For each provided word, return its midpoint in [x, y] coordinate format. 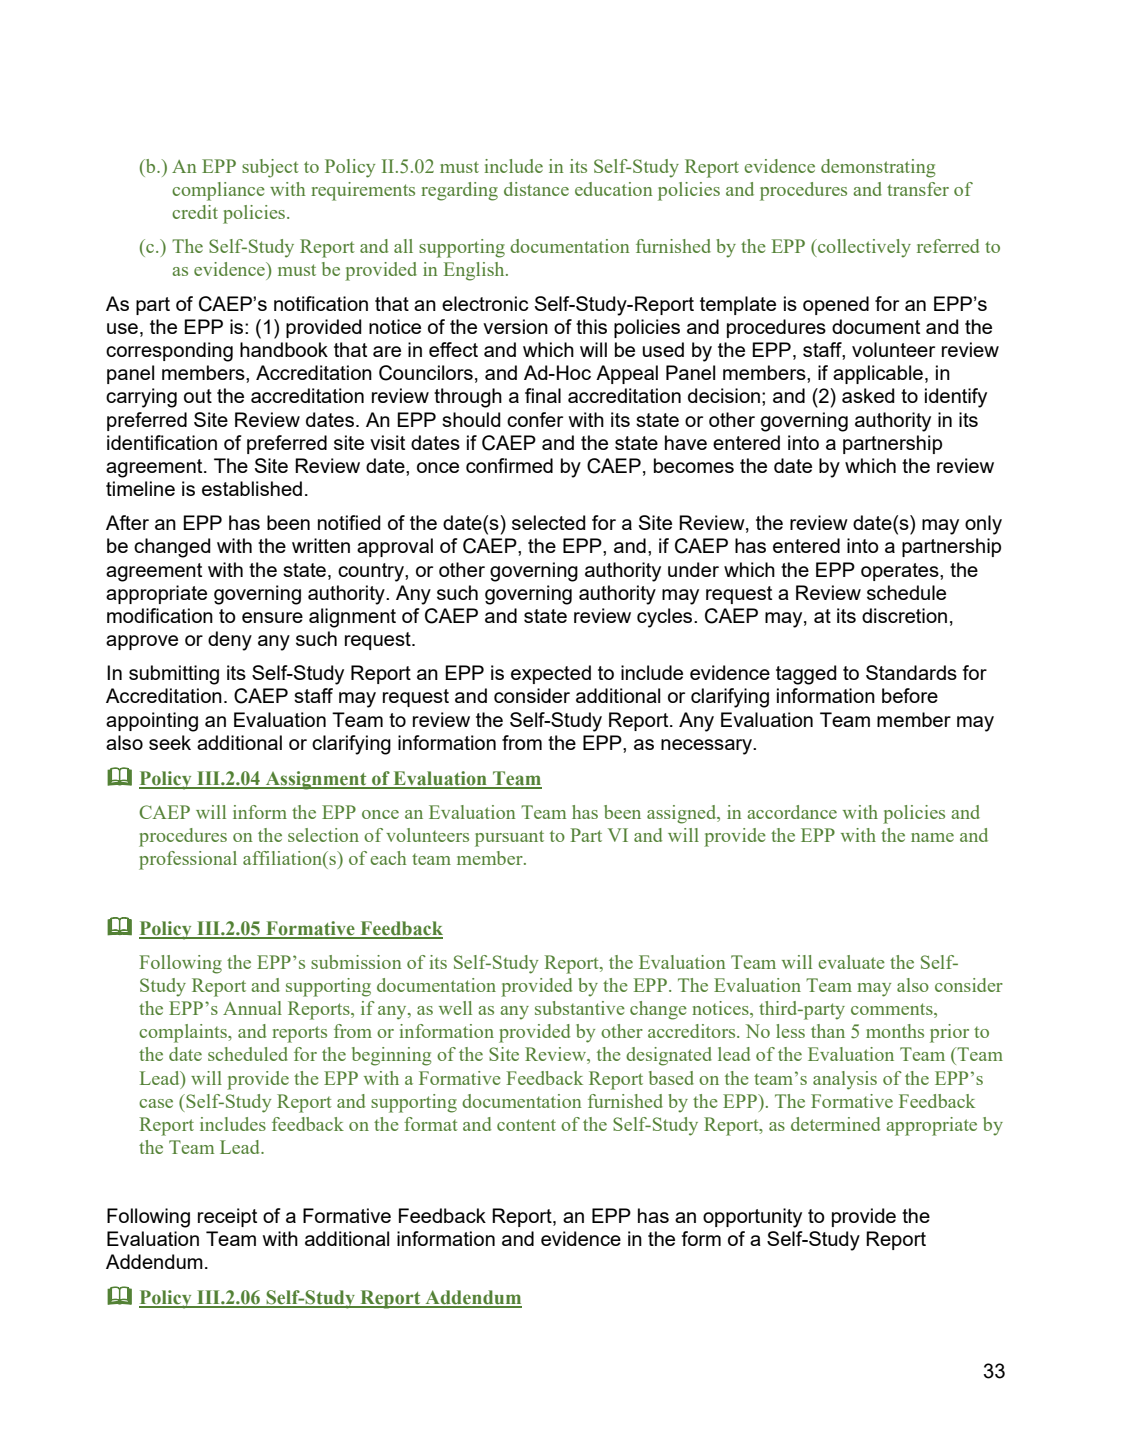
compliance [218, 191]
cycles [666, 618]
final [543, 395]
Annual [252, 1008]
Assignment [316, 780]
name [932, 837]
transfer [918, 189]
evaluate [851, 962]
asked [868, 395]
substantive [580, 1008]
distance [536, 189]
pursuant [509, 838]
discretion [904, 615]
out [198, 396]
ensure [272, 617]
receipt [227, 1217]
